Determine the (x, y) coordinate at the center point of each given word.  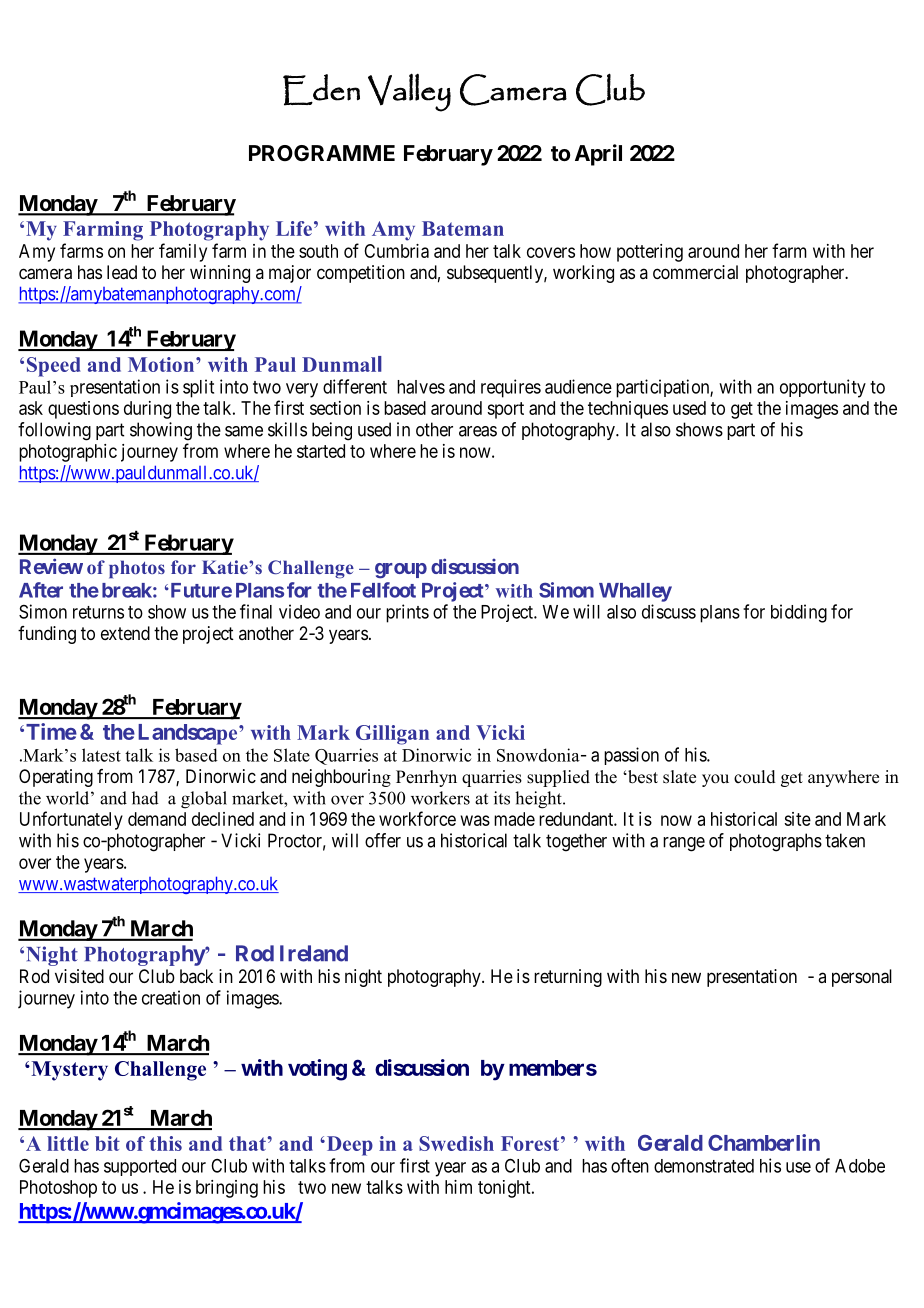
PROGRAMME (322, 153)
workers (440, 798)
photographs (776, 842)
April (598, 155)
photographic (68, 453)
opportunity (823, 388)
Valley (409, 92)
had (145, 798)
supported (140, 1167)
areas (478, 431)
